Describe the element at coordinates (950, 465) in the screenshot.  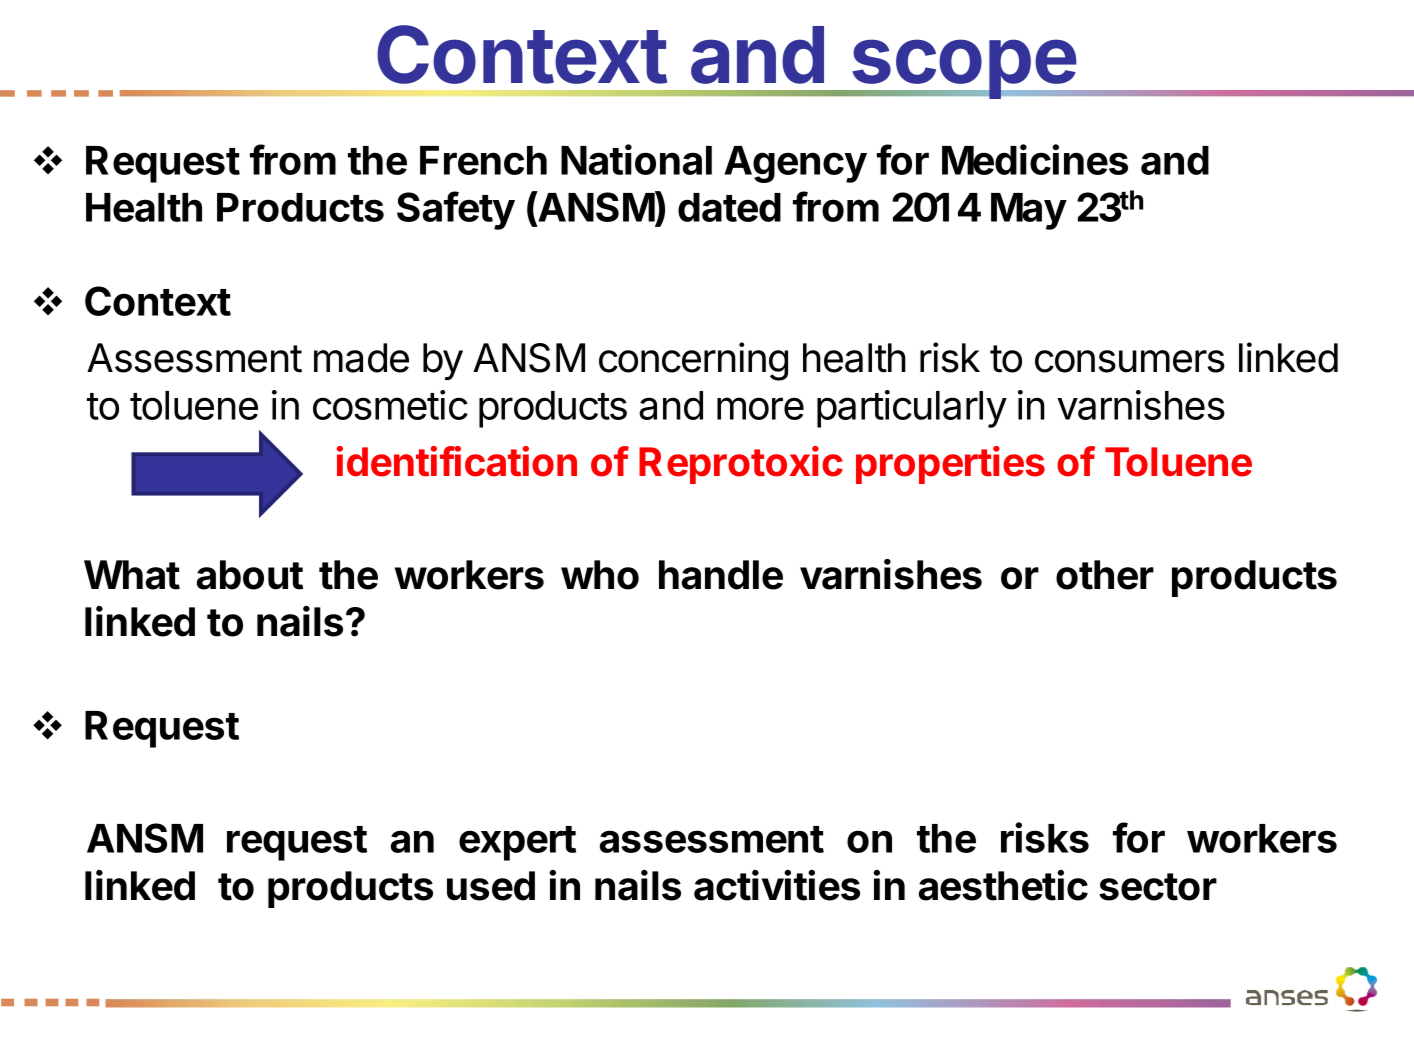
I see `properties` at that location.
